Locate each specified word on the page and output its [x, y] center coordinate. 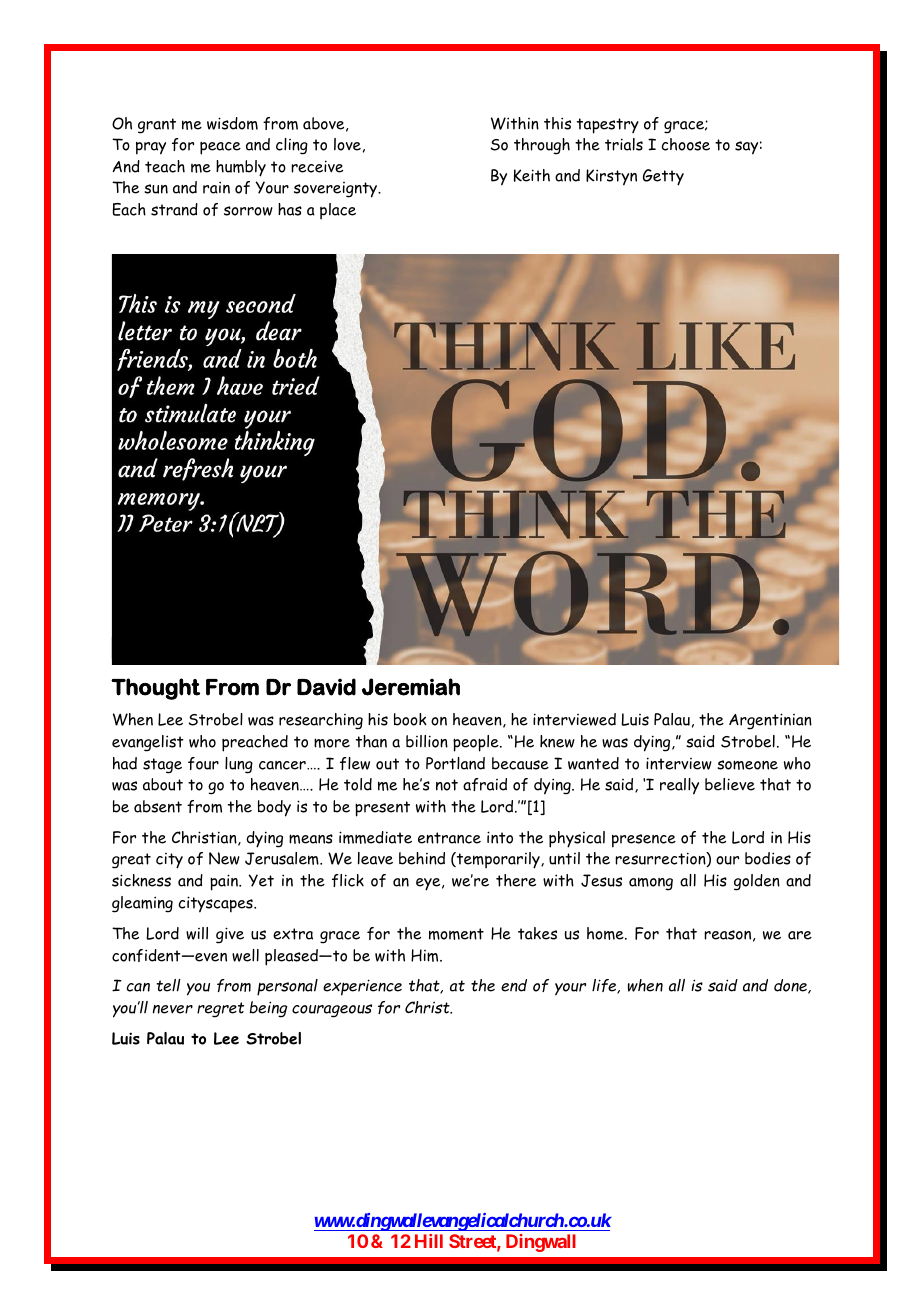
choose [686, 144]
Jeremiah [411, 687]
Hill [429, 1241]
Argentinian [770, 721]
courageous [332, 1011]
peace [220, 148]
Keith [532, 175]
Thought [155, 689]
